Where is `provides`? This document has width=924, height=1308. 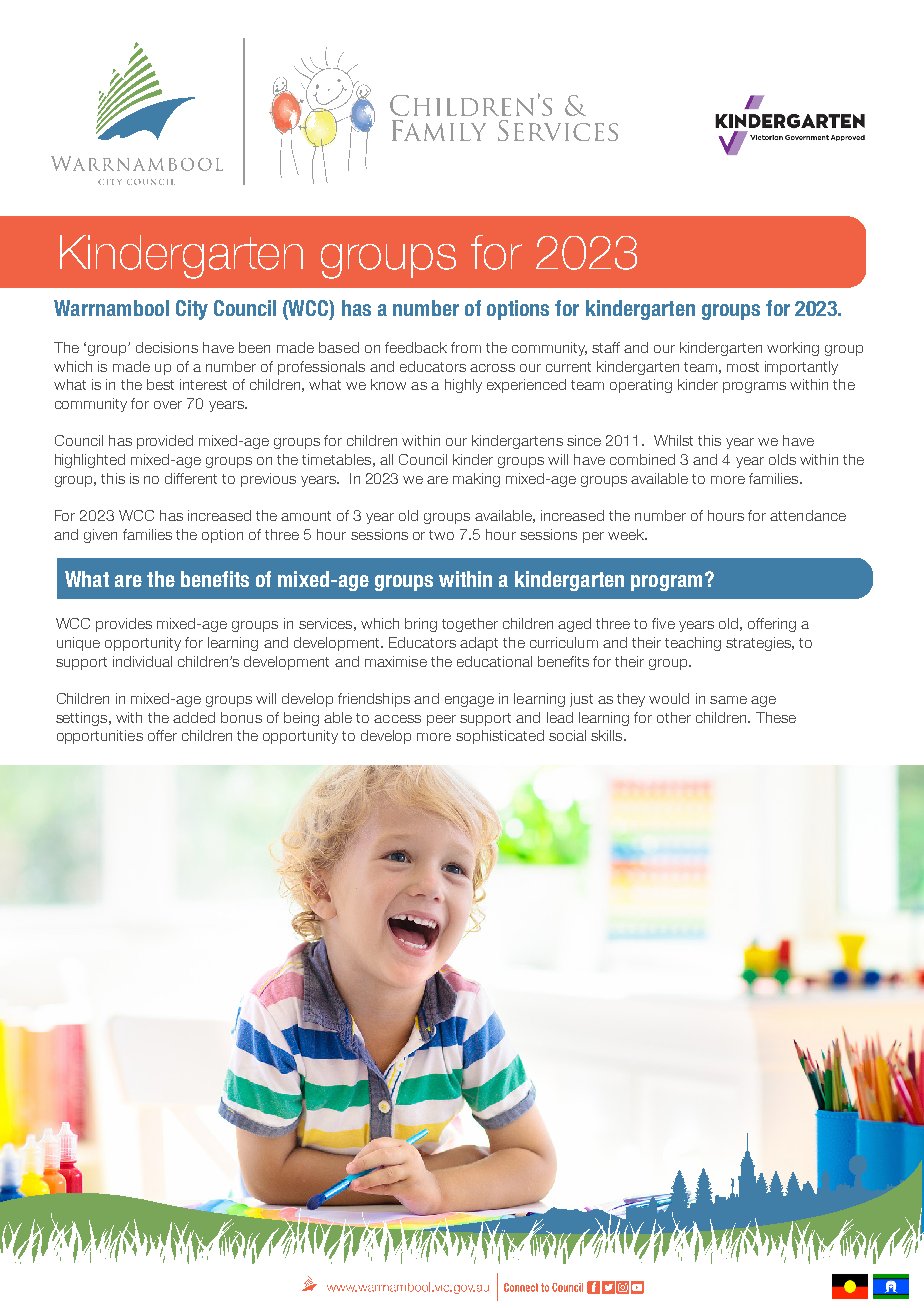 provides is located at coordinates (124, 625).
